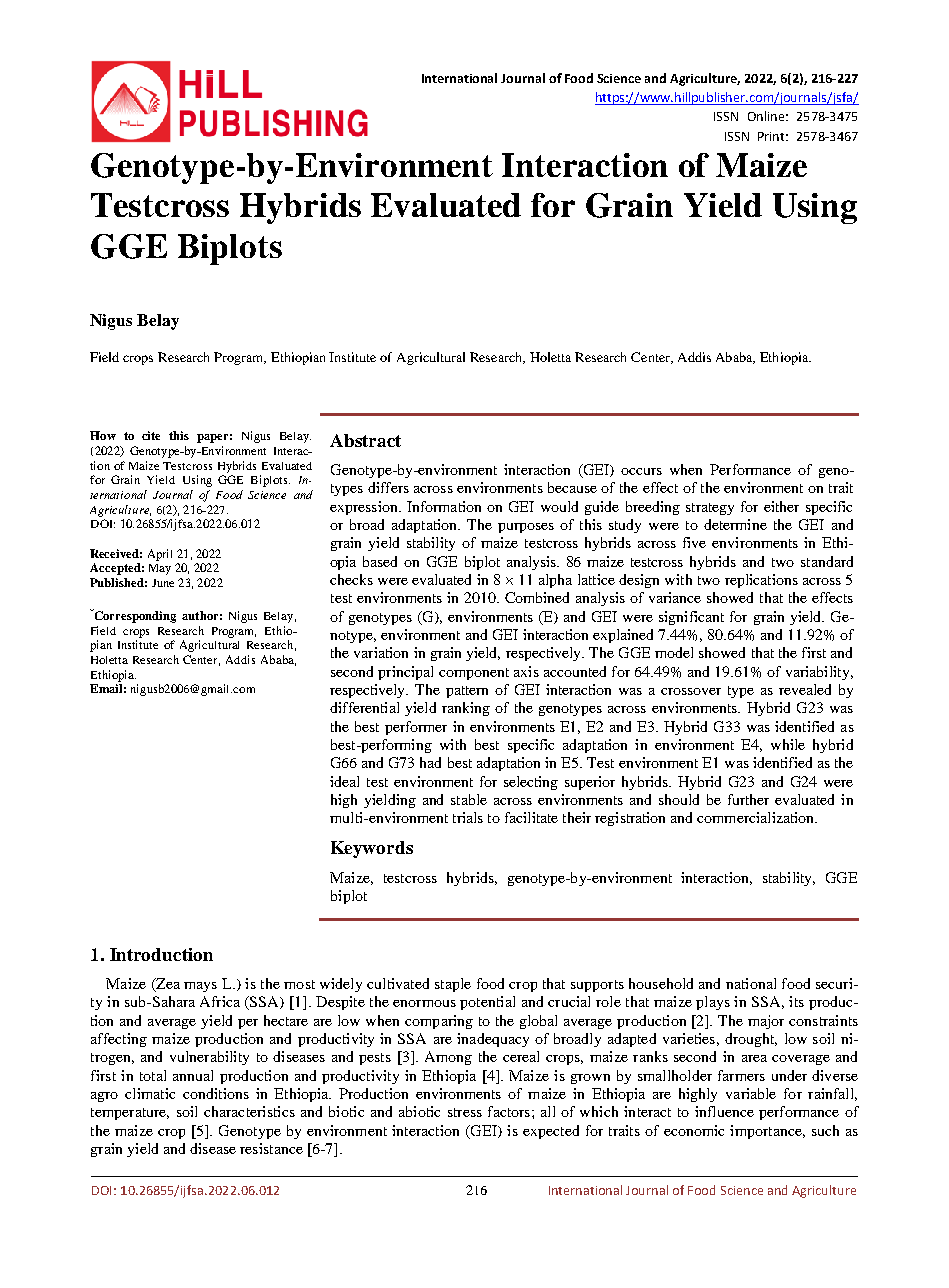  I want to click on Abstract, so click(365, 440).
